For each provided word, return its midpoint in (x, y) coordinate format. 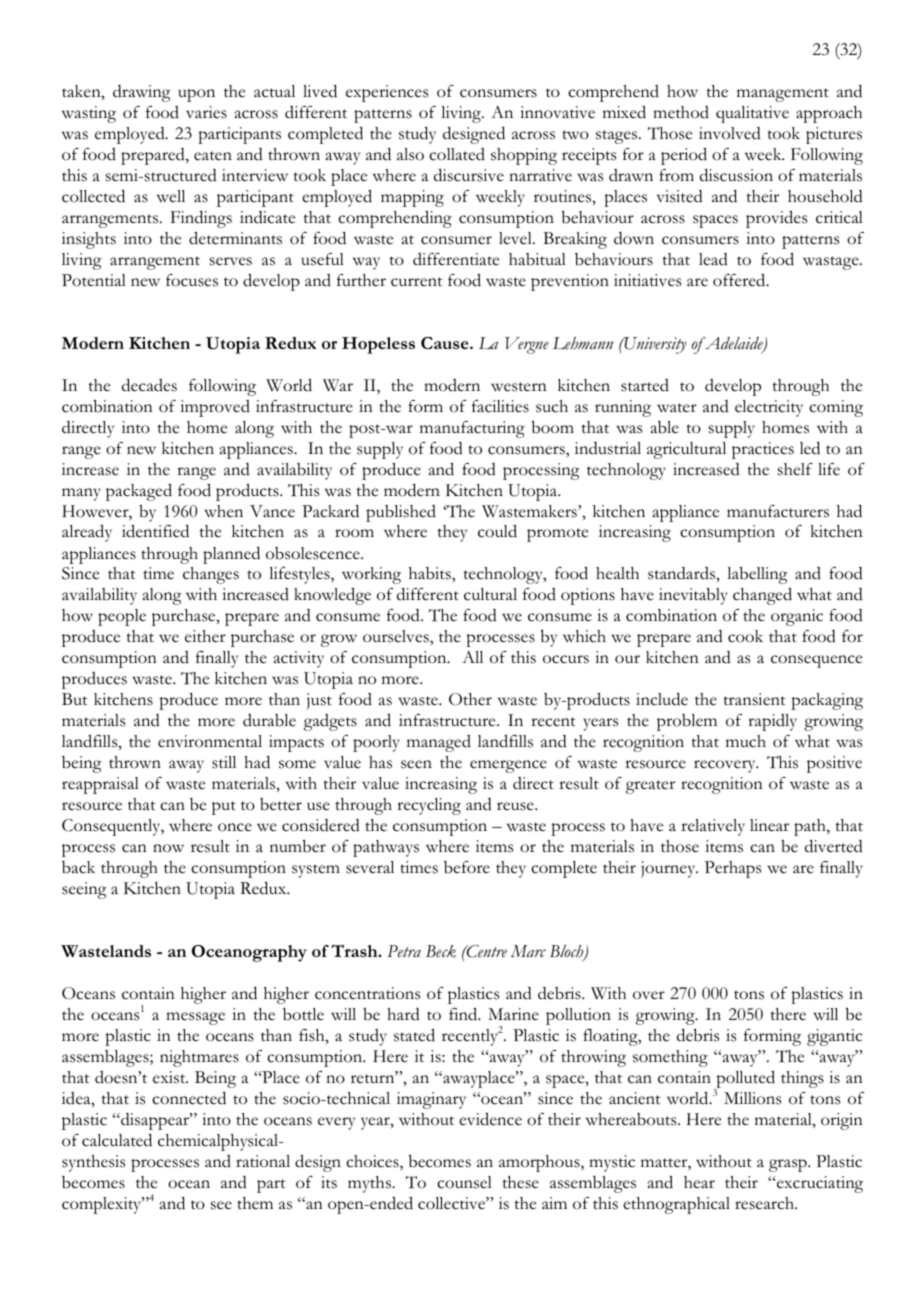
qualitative (752, 114)
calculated (117, 1140)
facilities (500, 406)
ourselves (397, 636)
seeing (84, 890)
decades (149, 385)
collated (457, 154)
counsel (464, 1182)
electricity (769, 408)
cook (745, 636)
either (205, 636)
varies (206, 112)
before (467, 867)
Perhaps (733, 869)
